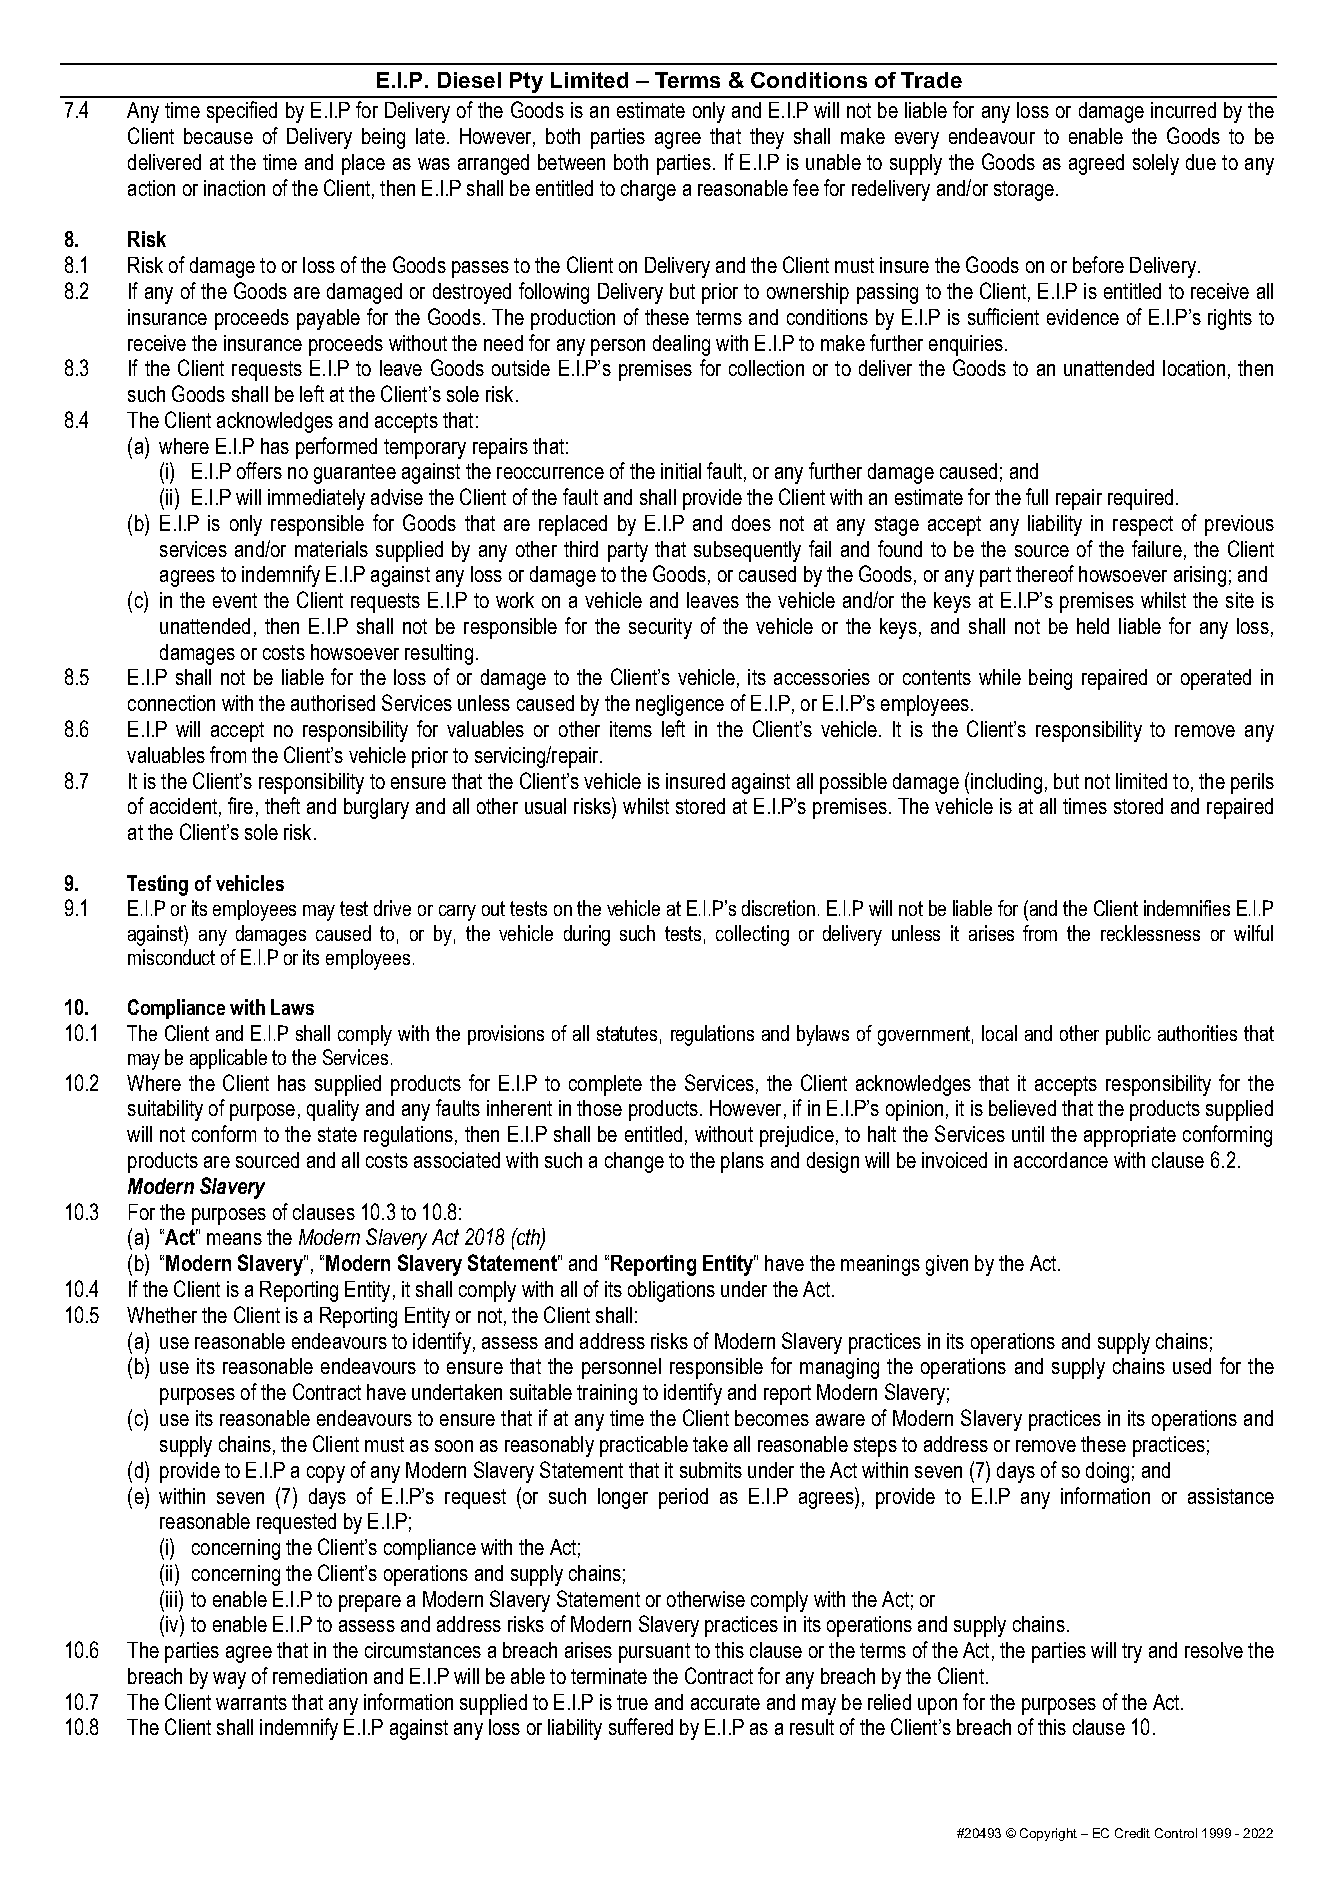  What do you see at coordinates (242, 112) in the screenshot?
I see `specified` at bounding box center [242, 112].
